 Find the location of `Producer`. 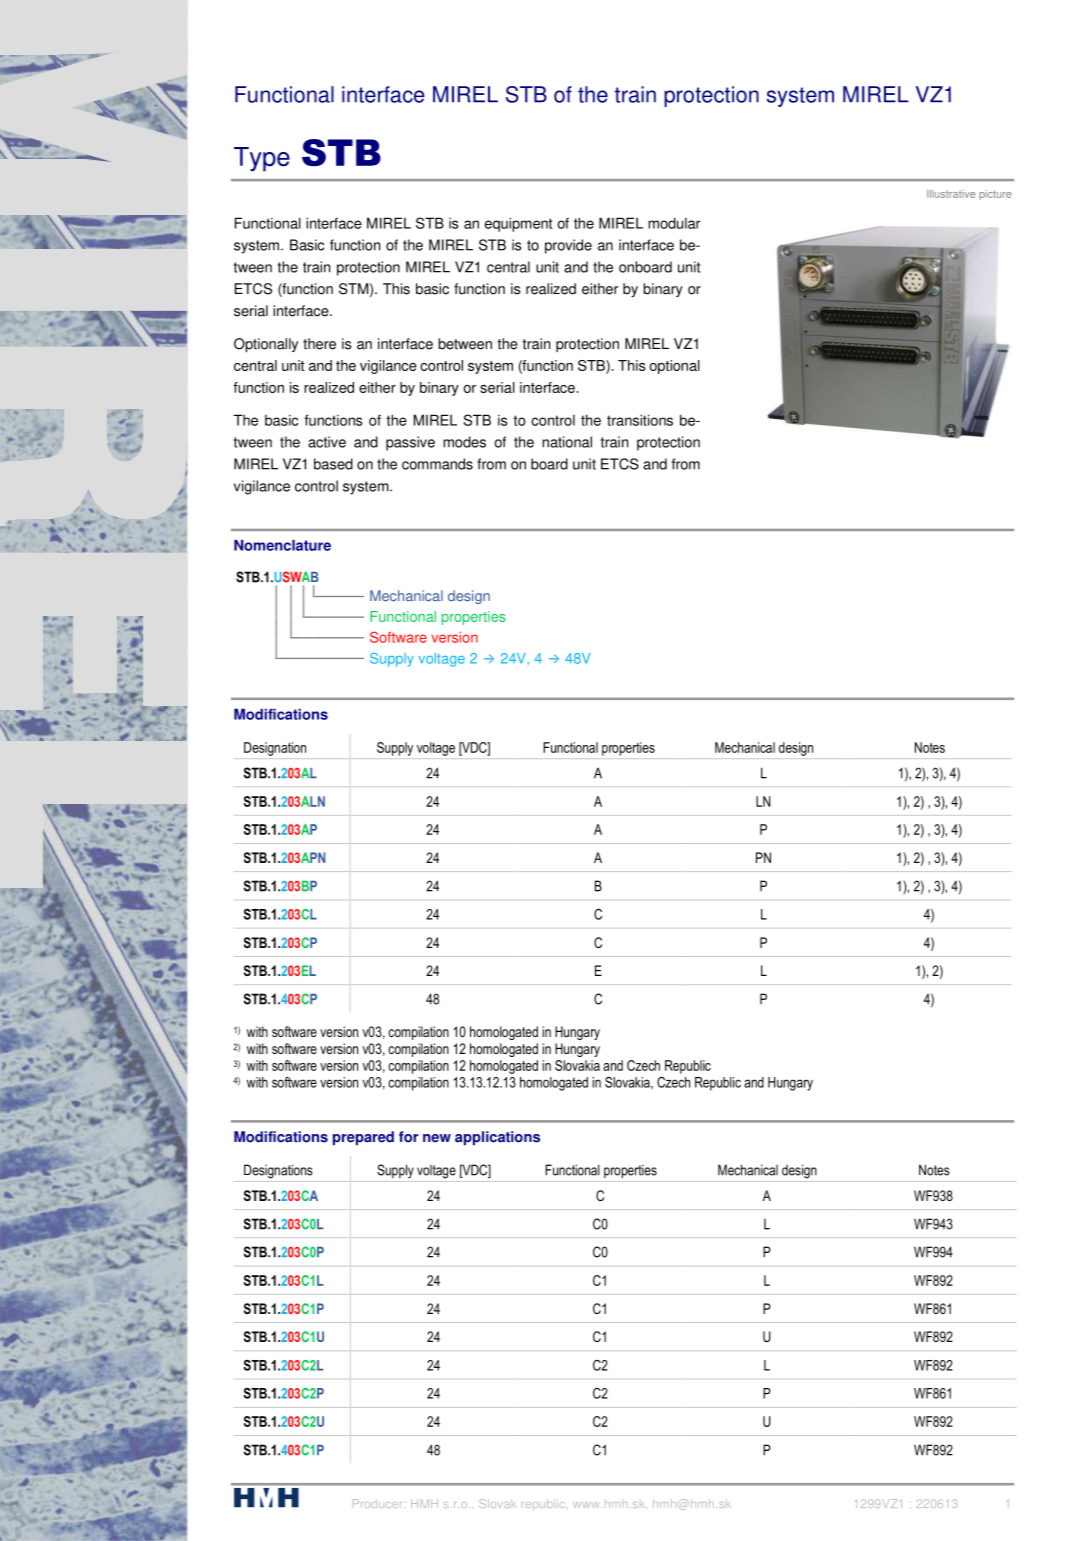

Producer is located at coordinates (377, 1503).
